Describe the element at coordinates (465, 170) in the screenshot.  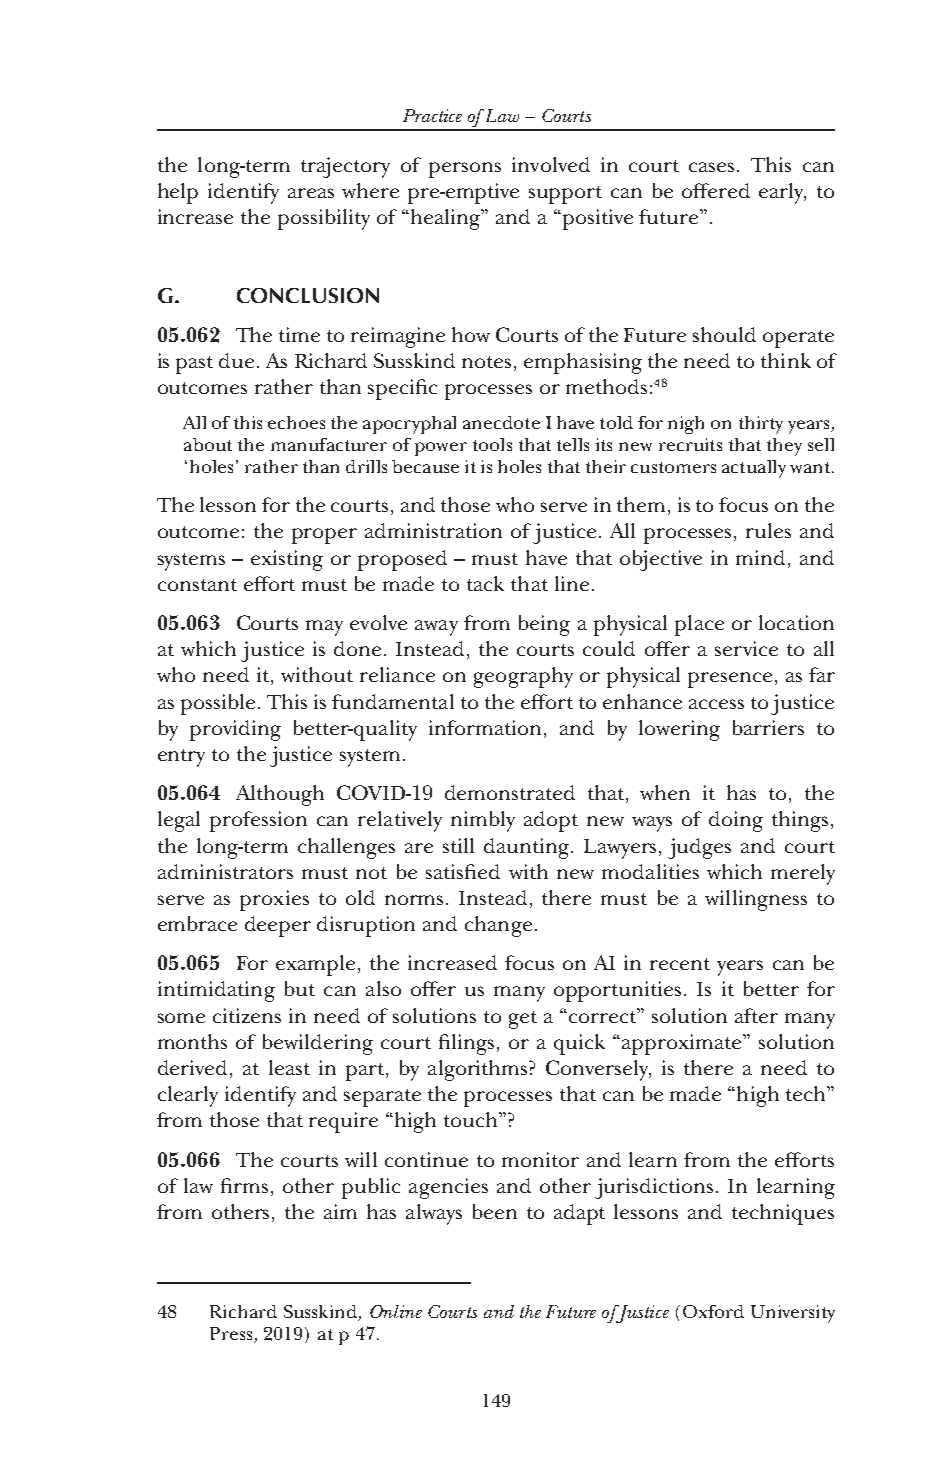
I see `persons` at that location.
